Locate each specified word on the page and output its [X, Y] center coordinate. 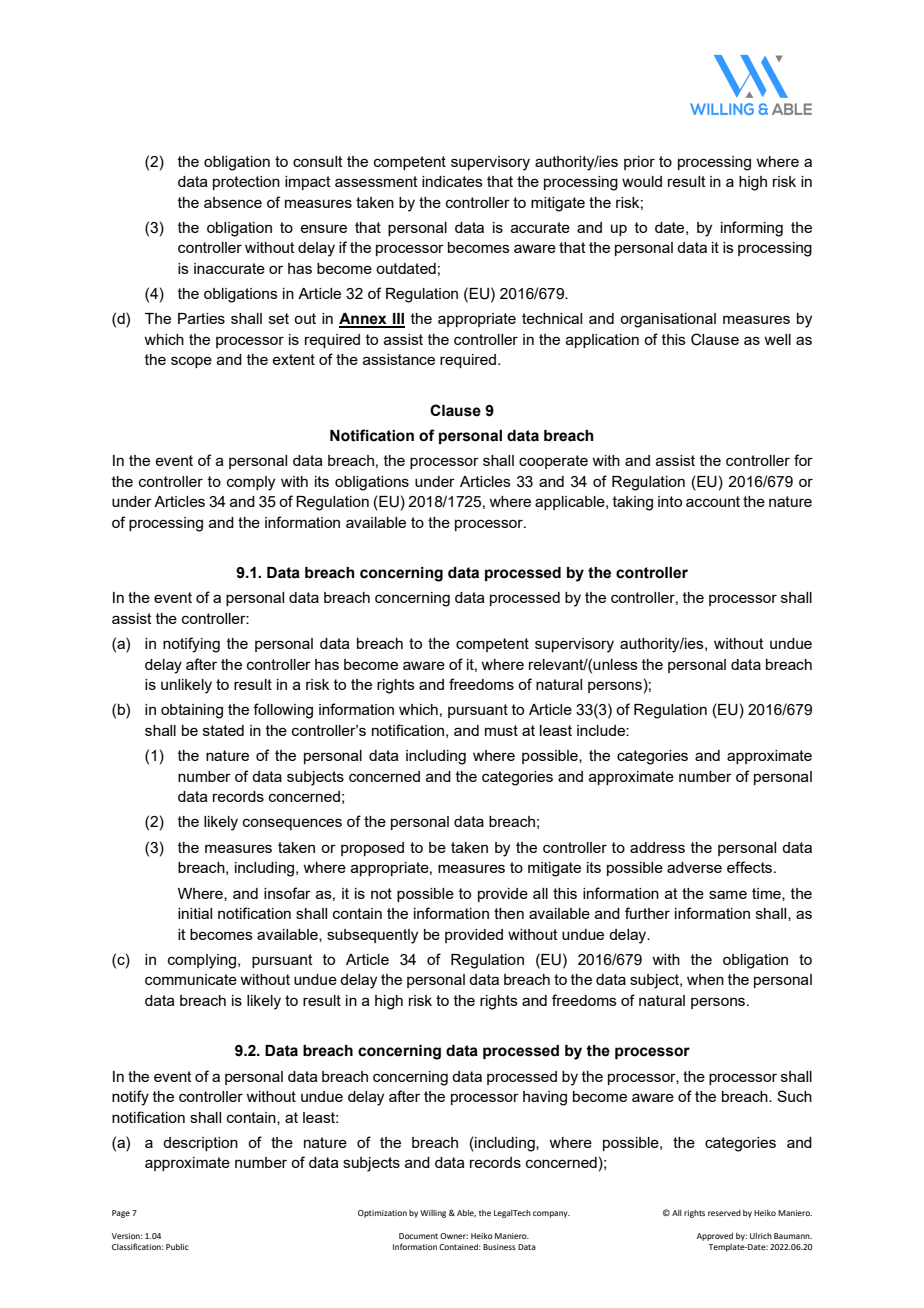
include [602, 730]
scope [191, 362]
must [501, 730]
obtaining [192, 711]
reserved [724, 1213]
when [705, 979]
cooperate [553, 462]
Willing [433, 1214]
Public [177, 1247]
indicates [452, 181]
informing [752, 229]
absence [233, 202]
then [509, 913]
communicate [191, 979]
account [713, 501]
